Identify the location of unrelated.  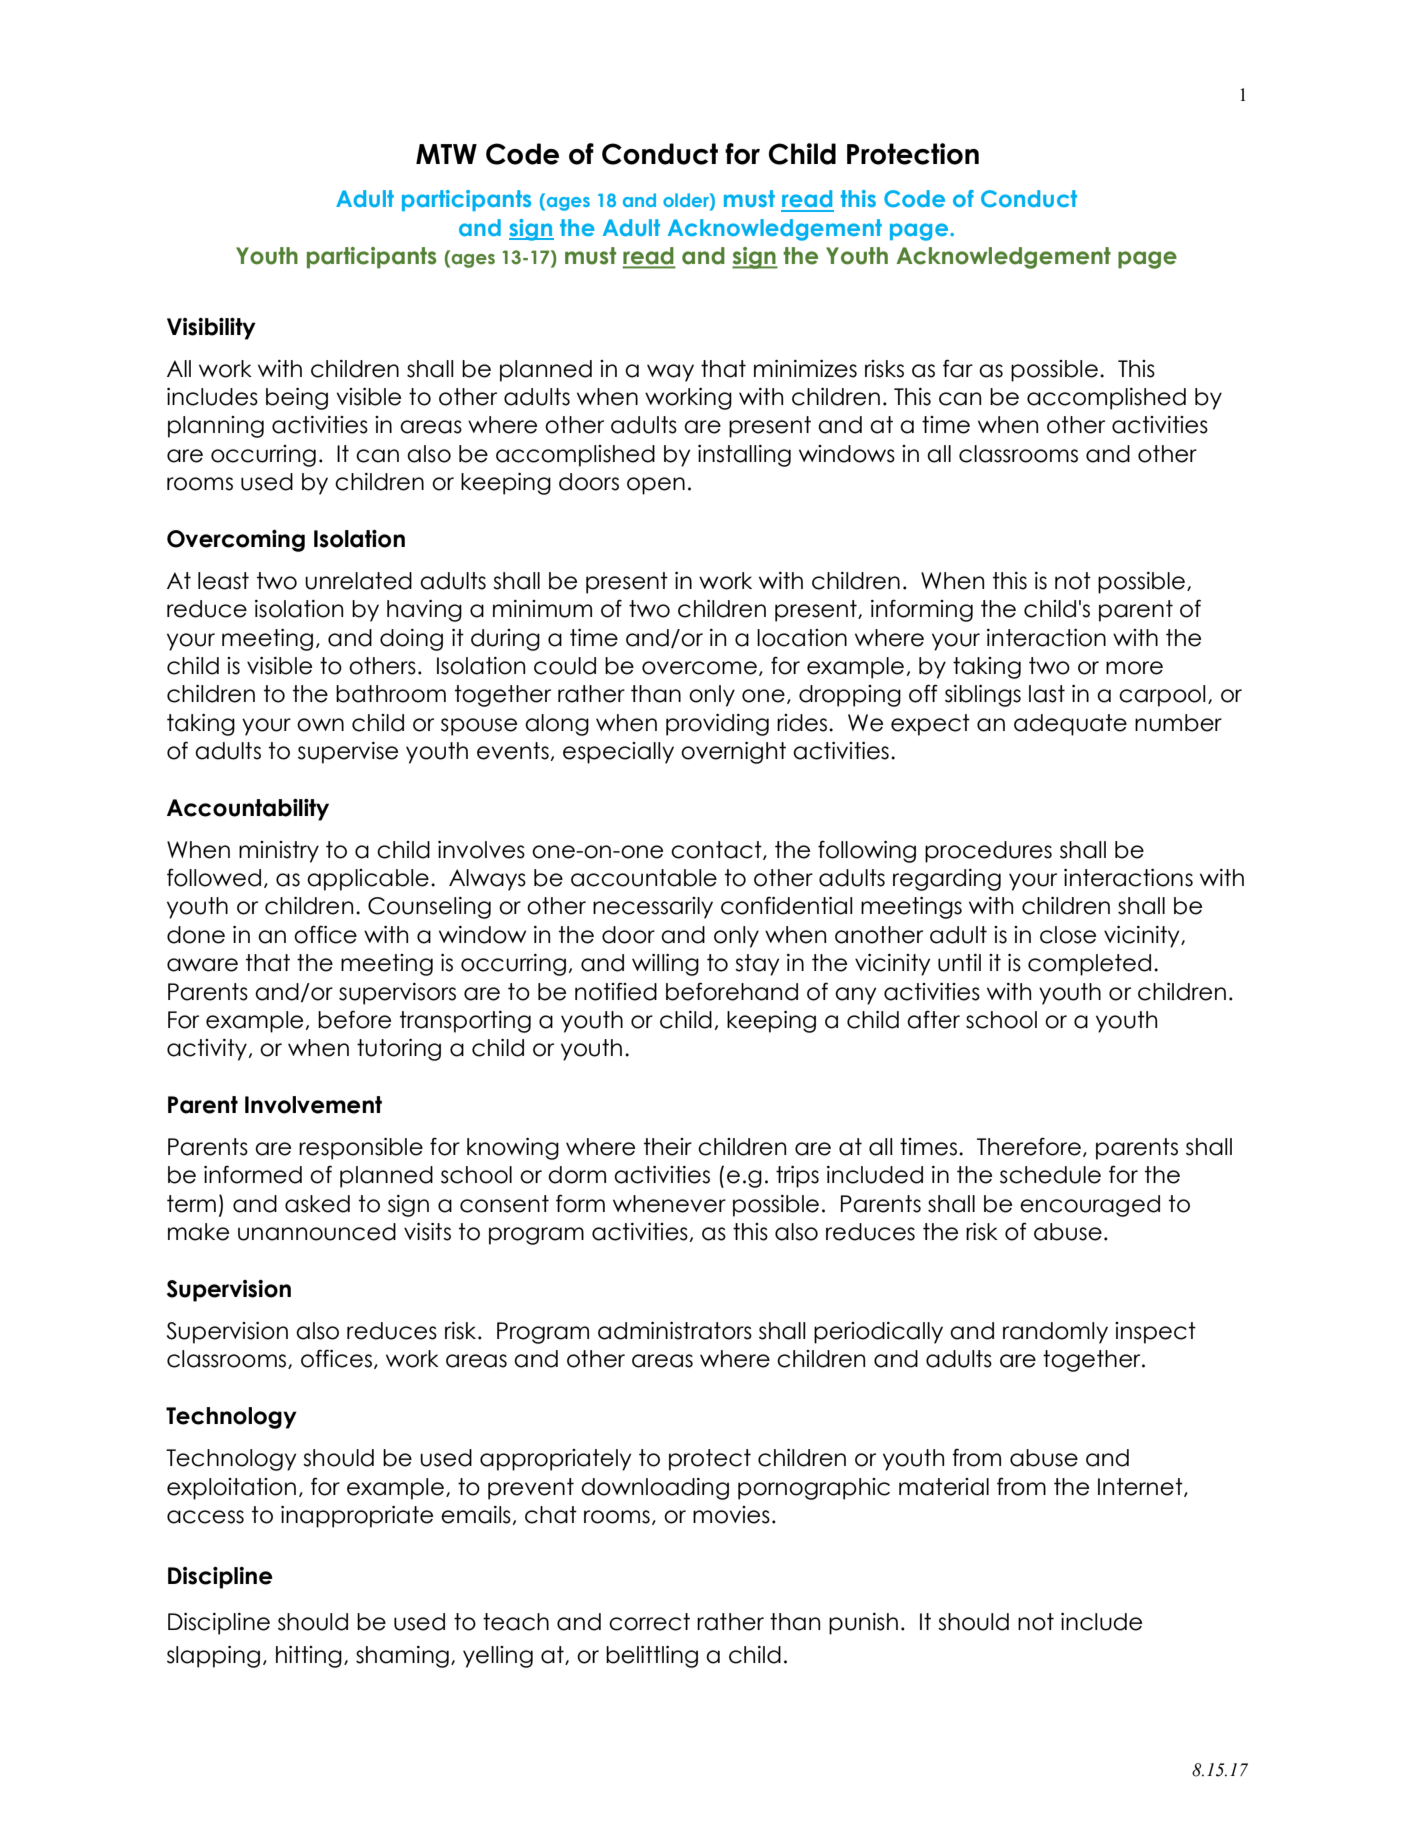
(358, 581).
